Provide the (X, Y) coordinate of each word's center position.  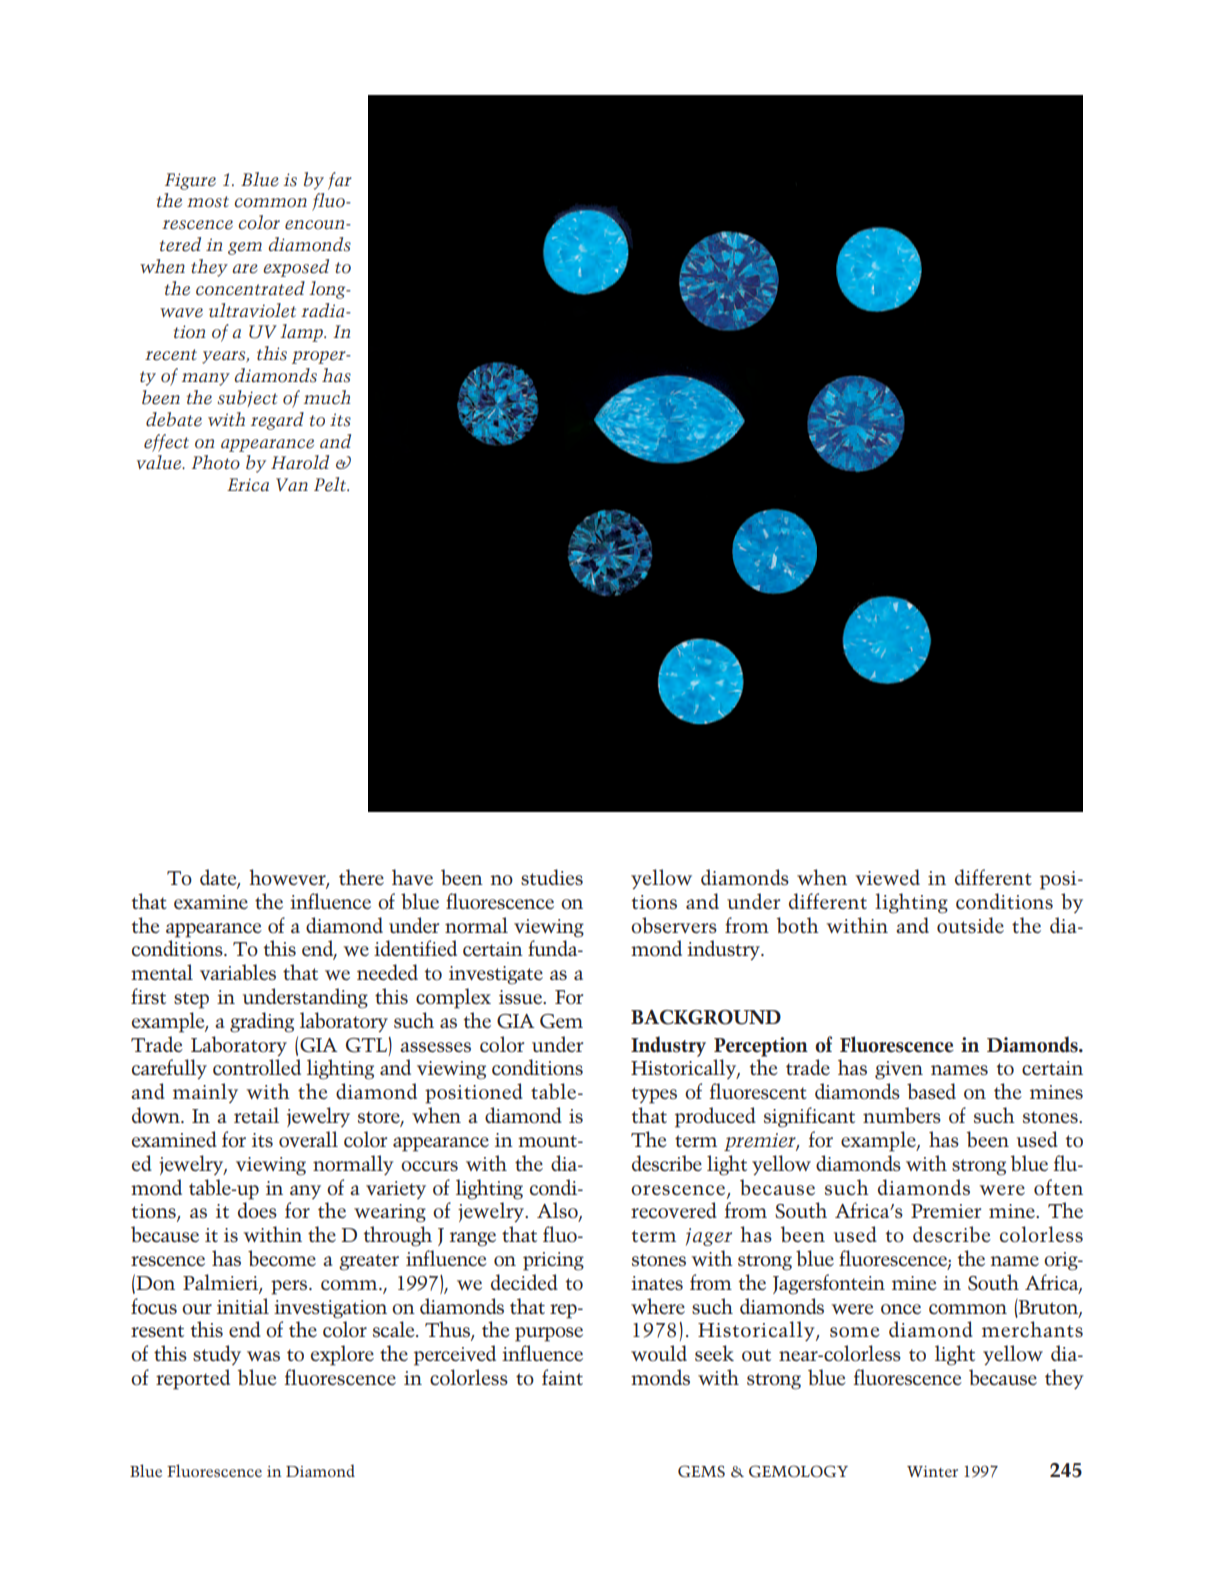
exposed (296, 268)
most (208, 202)
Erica (248, 485)
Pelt (331, 484)
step (191, 1000)
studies (552, 877)
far (340, 181)
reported (193, 1379)
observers (674, 925)
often (1058, 1187)
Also (558, 1211)
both (797, 925)
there (361, 877)
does (257, 1210)
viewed (887, 877)
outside (970, 925)
